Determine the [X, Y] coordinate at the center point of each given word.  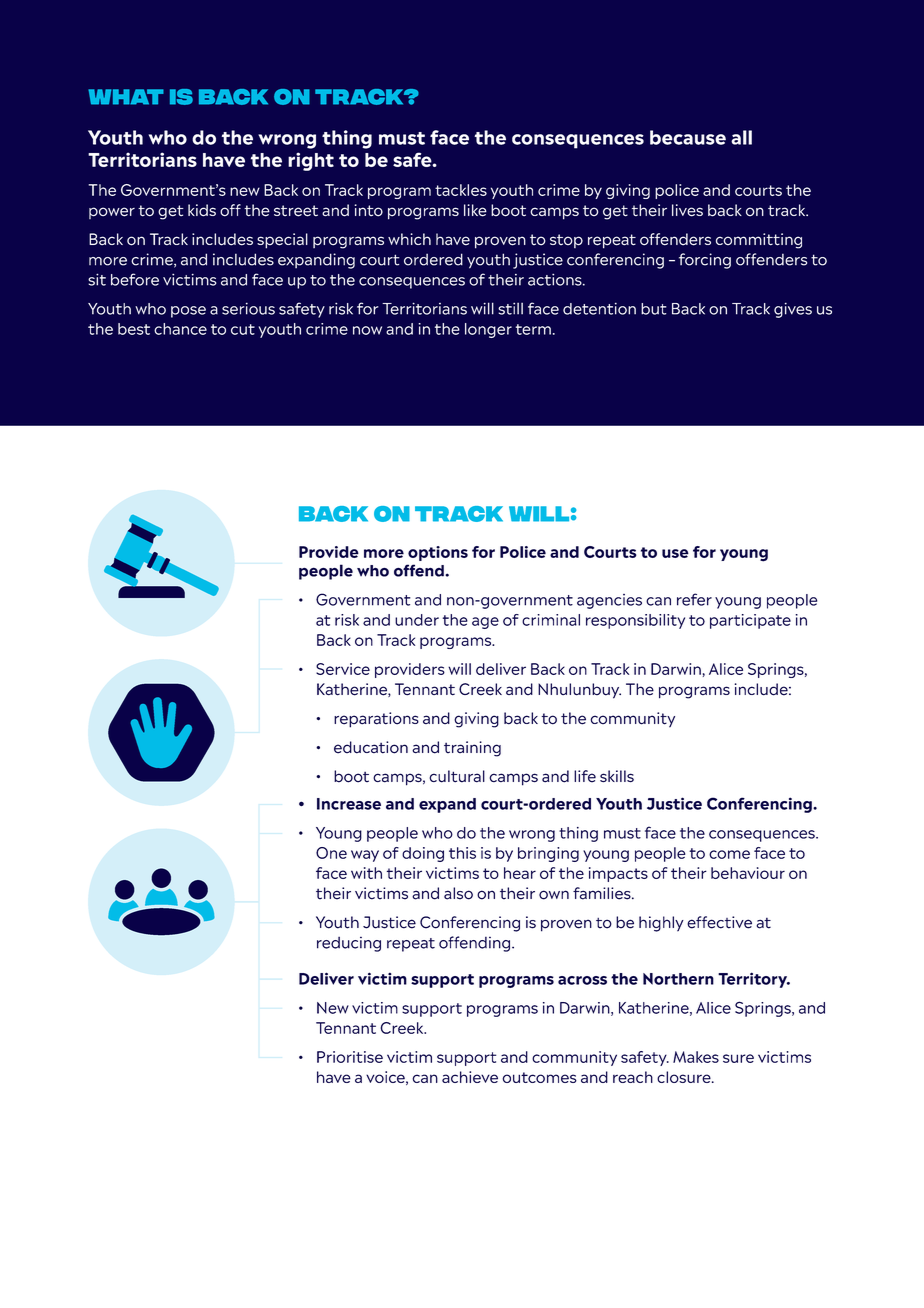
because [688, 137]
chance [180, 329]
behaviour [748, 873]
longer [488, 330]
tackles [461, 190]
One [331, 853]
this [462, 853]
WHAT [126, 97]
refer [694, 599]
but [653, 309]
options [438, 553]
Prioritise [350, 1057]
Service [343, 669]
